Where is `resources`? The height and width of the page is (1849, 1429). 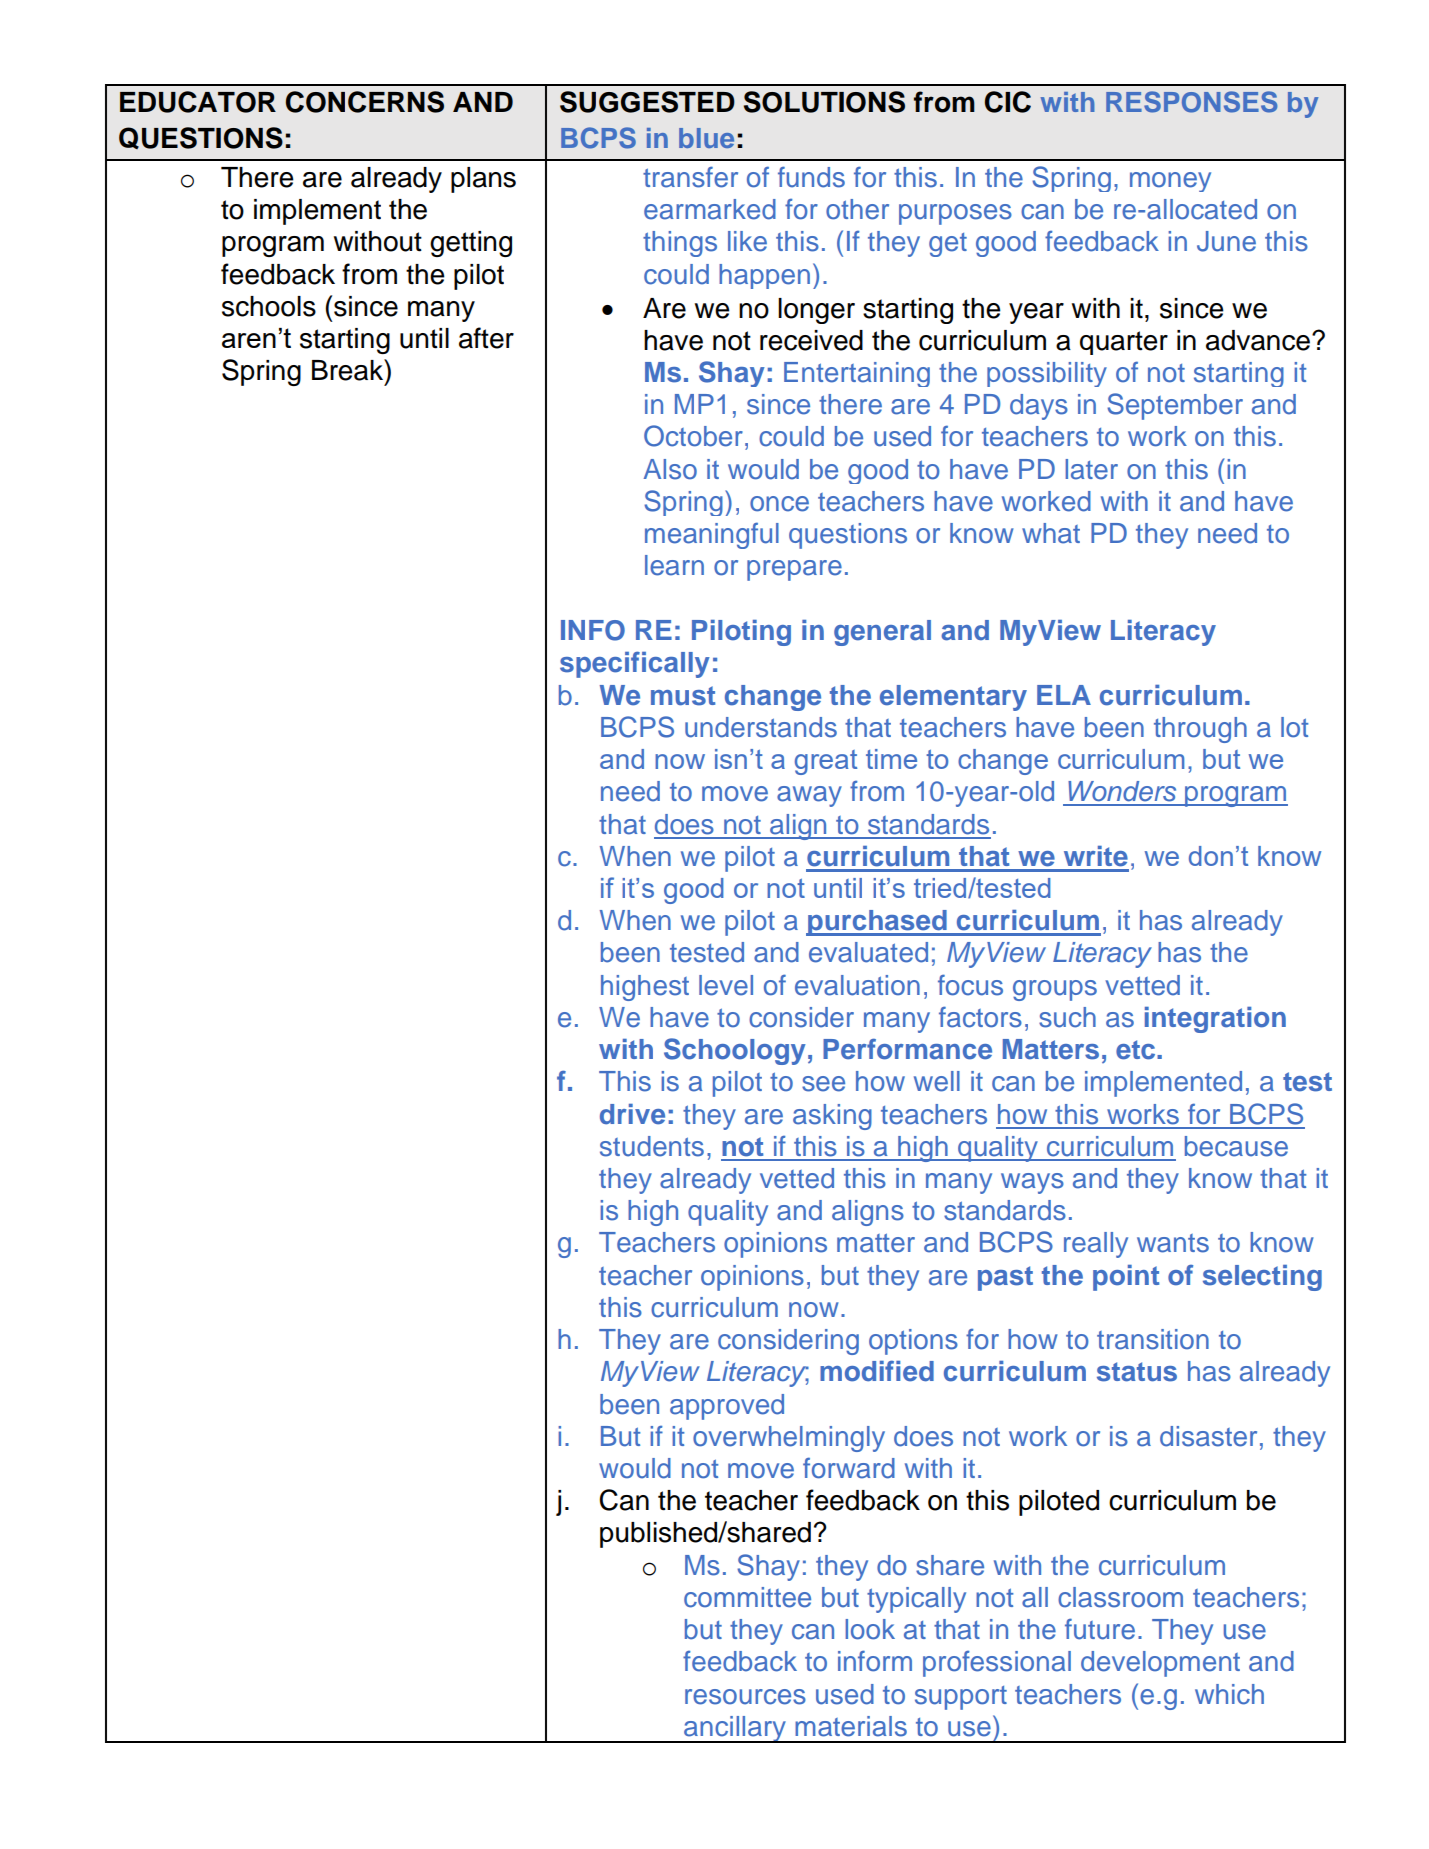
resources is located at coordinates (745, 1697).
